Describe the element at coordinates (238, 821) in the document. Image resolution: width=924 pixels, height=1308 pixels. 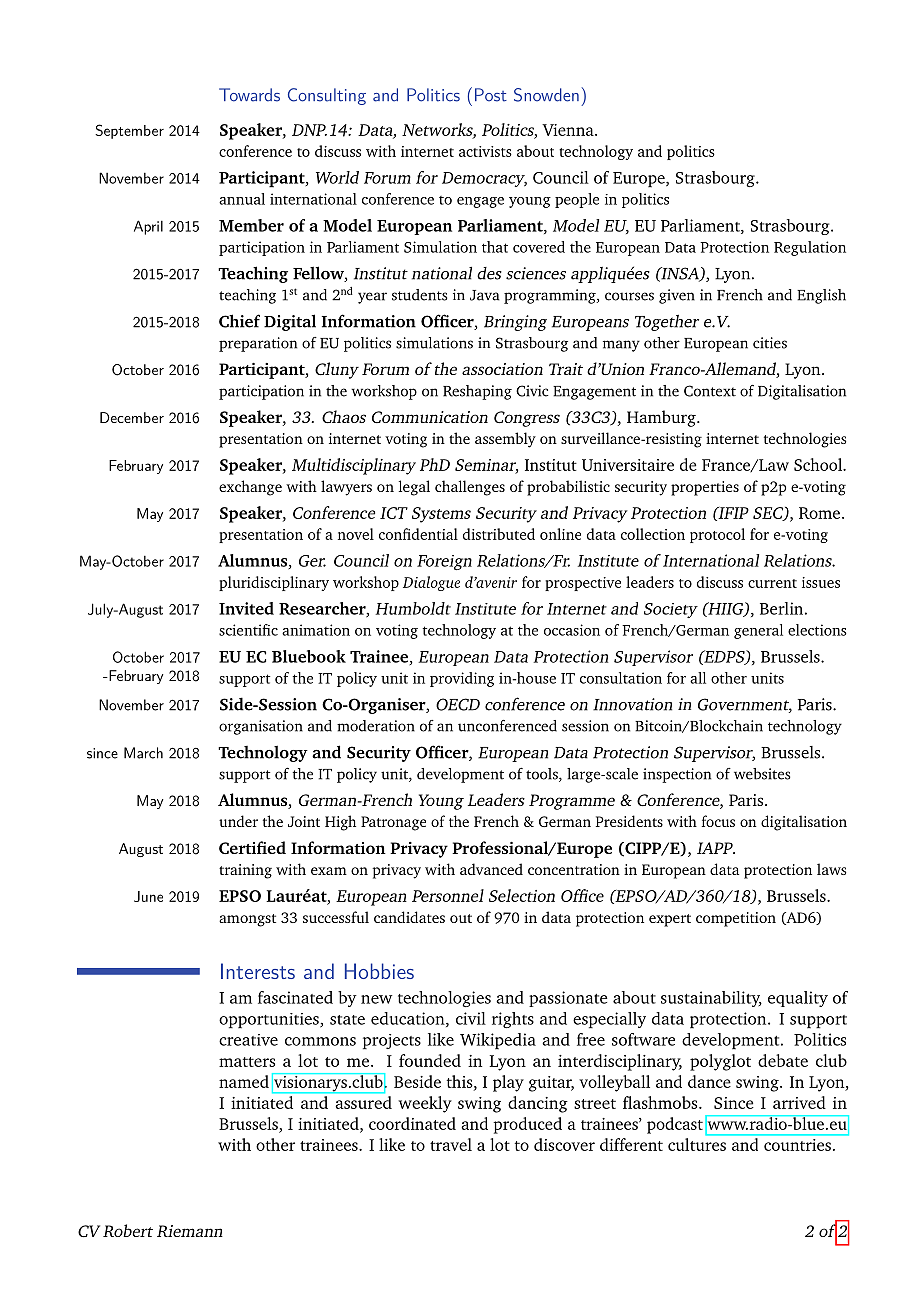
I see `under` at that location.
